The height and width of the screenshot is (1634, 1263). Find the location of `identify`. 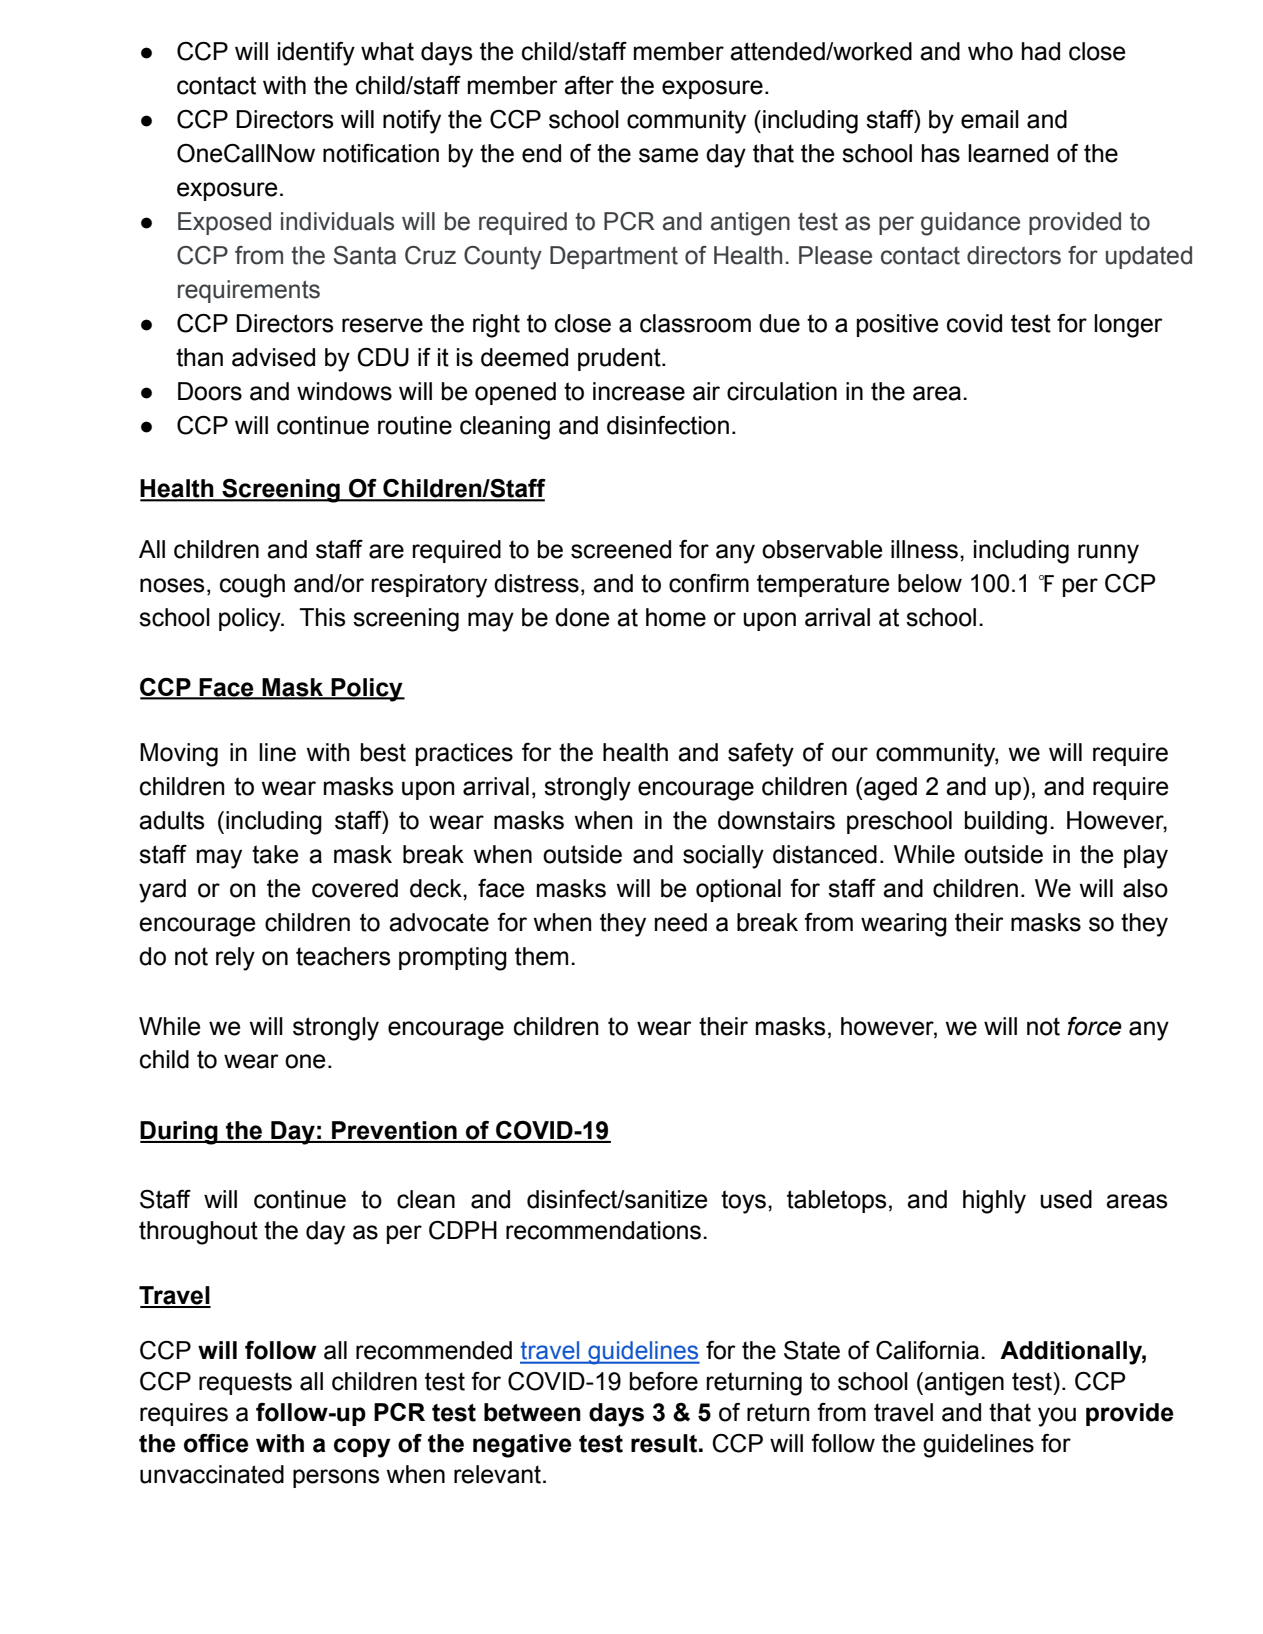

identify is located at coordinates (316, 54).
